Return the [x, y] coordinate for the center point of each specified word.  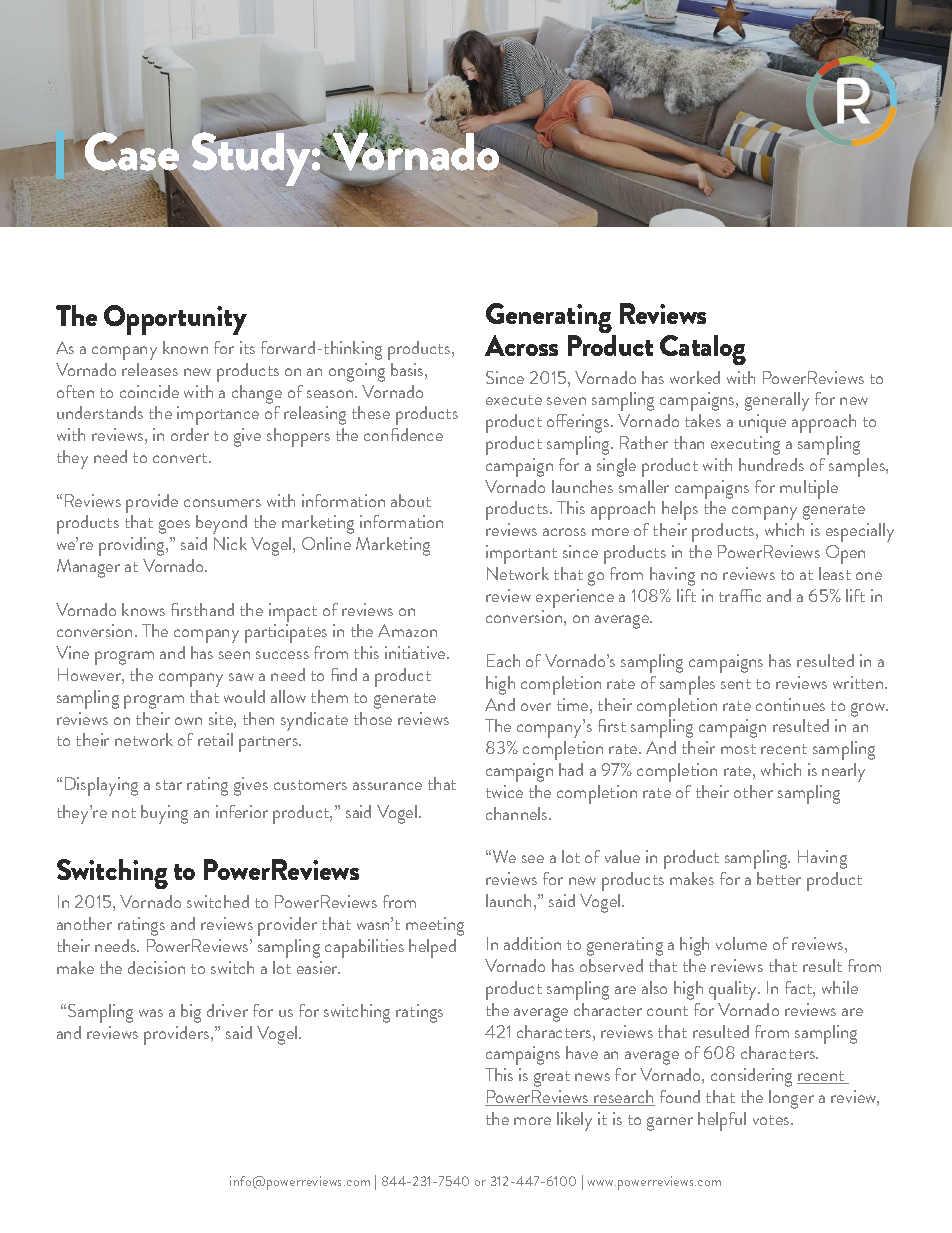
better [779, 878]
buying [164, 814]
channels [518, 813]
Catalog [703, 350]
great [552, 1079]
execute [514, 400]
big [191, 1013]
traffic [740, 595]
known [185, 347]
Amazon [407, 630]
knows [143, 609]
